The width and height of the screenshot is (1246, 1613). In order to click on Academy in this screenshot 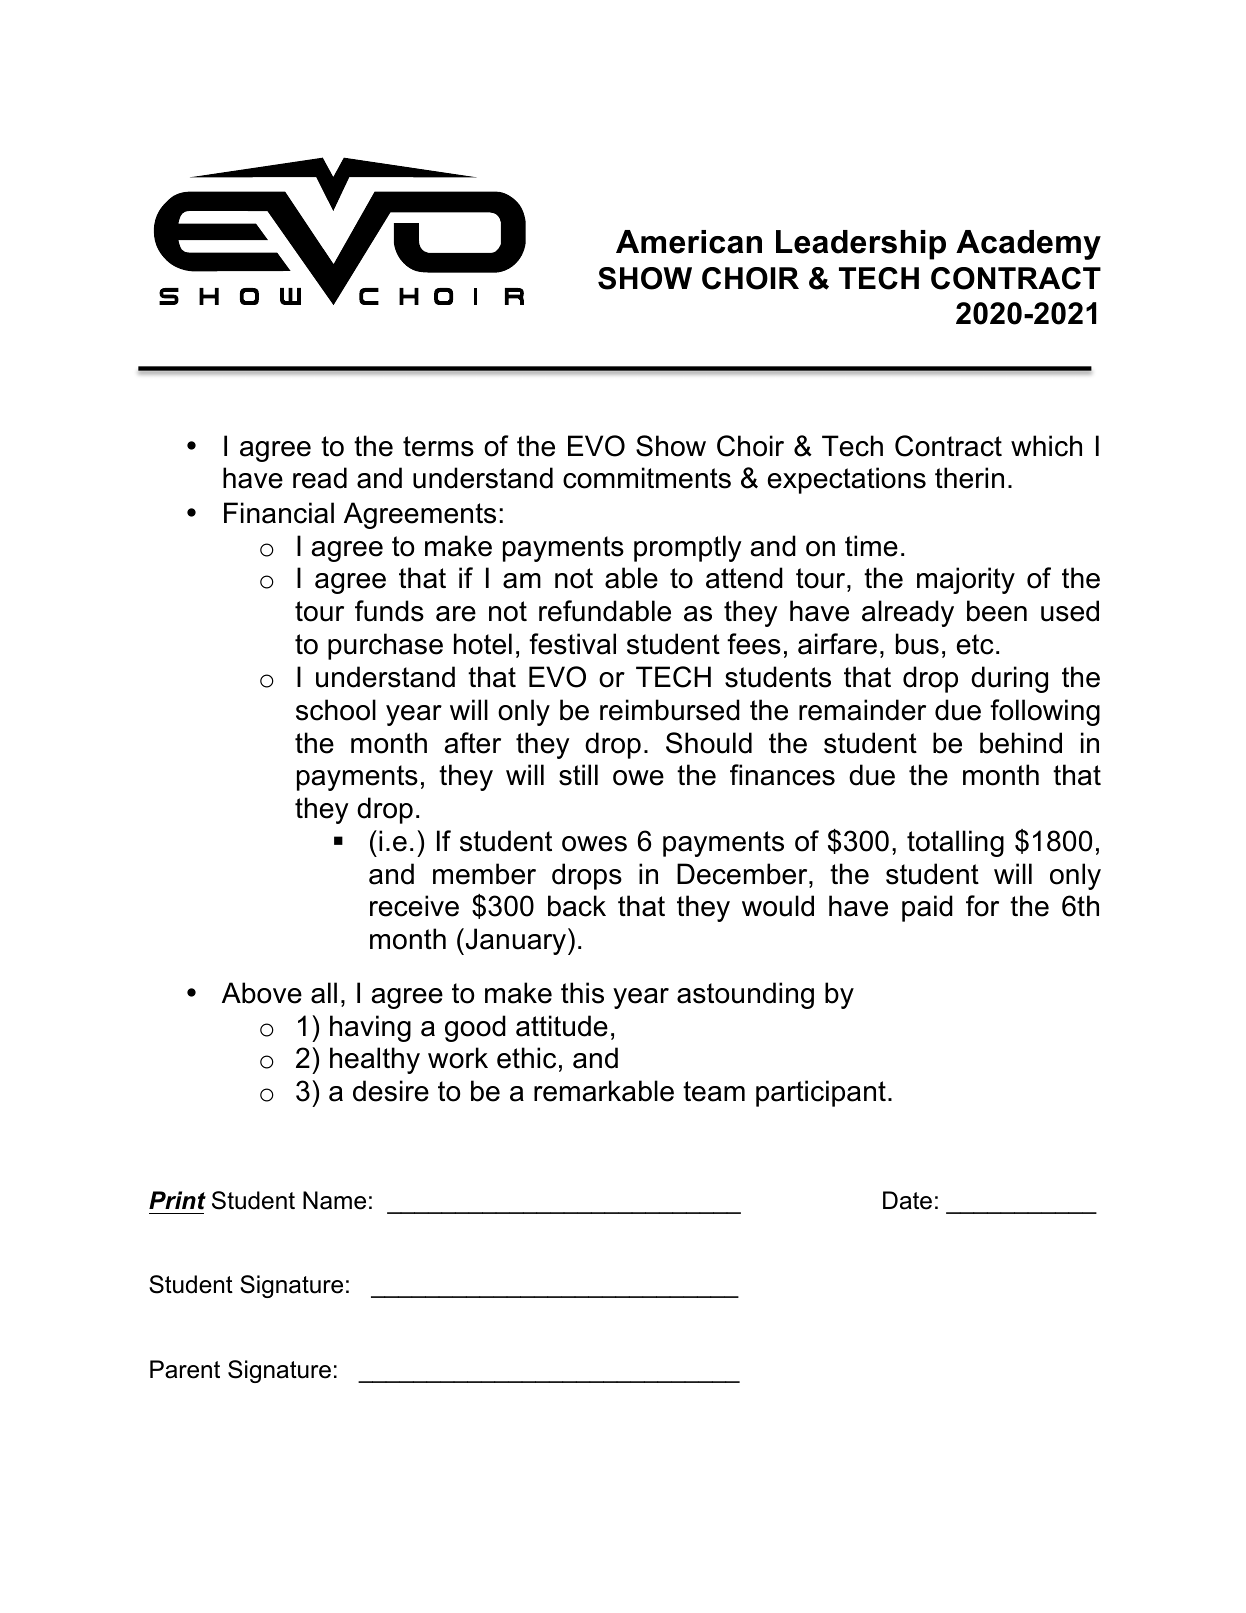, I will do `click(1028, 245)`.
